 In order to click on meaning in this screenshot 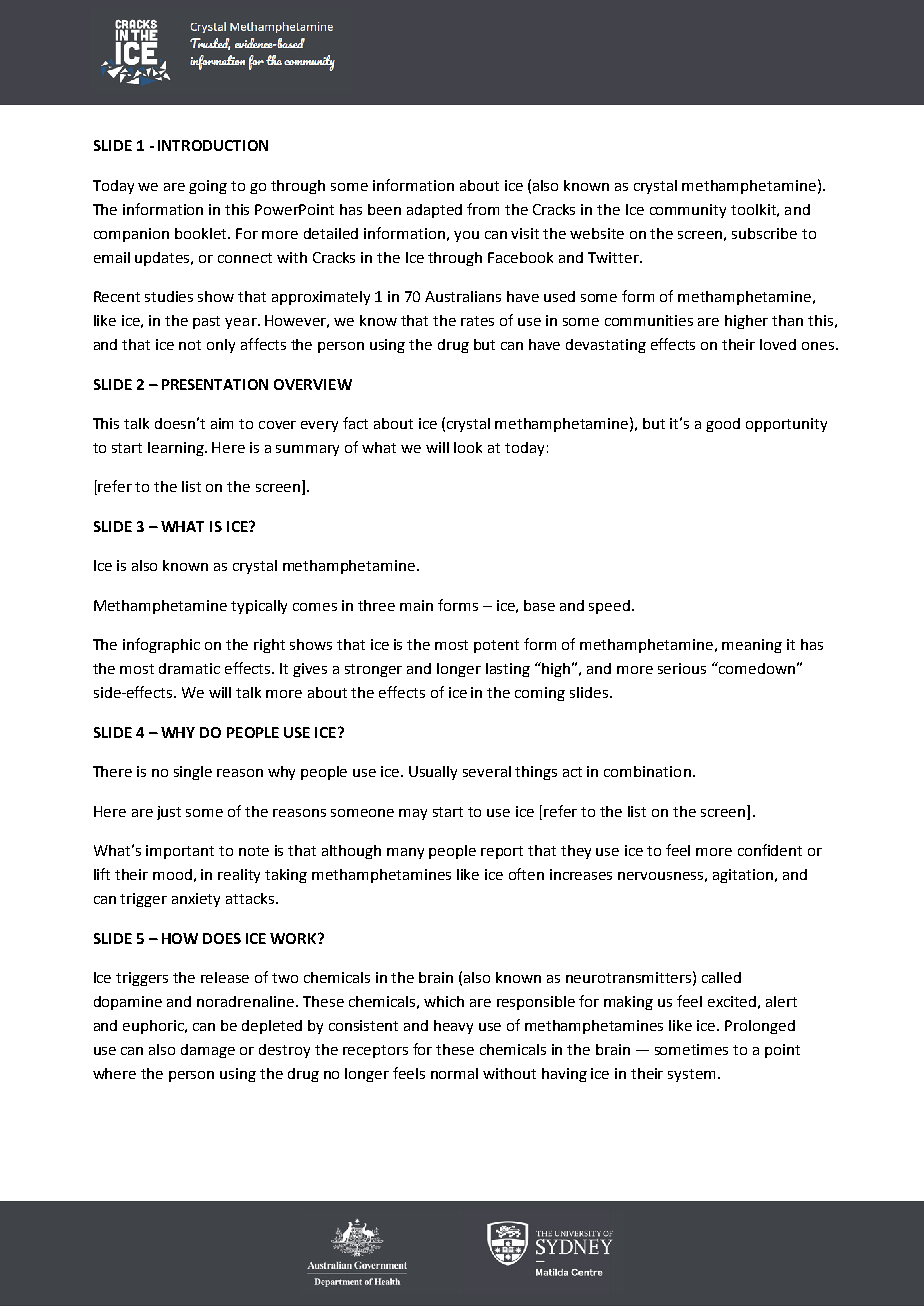, I will do `click(752, 646)`.
